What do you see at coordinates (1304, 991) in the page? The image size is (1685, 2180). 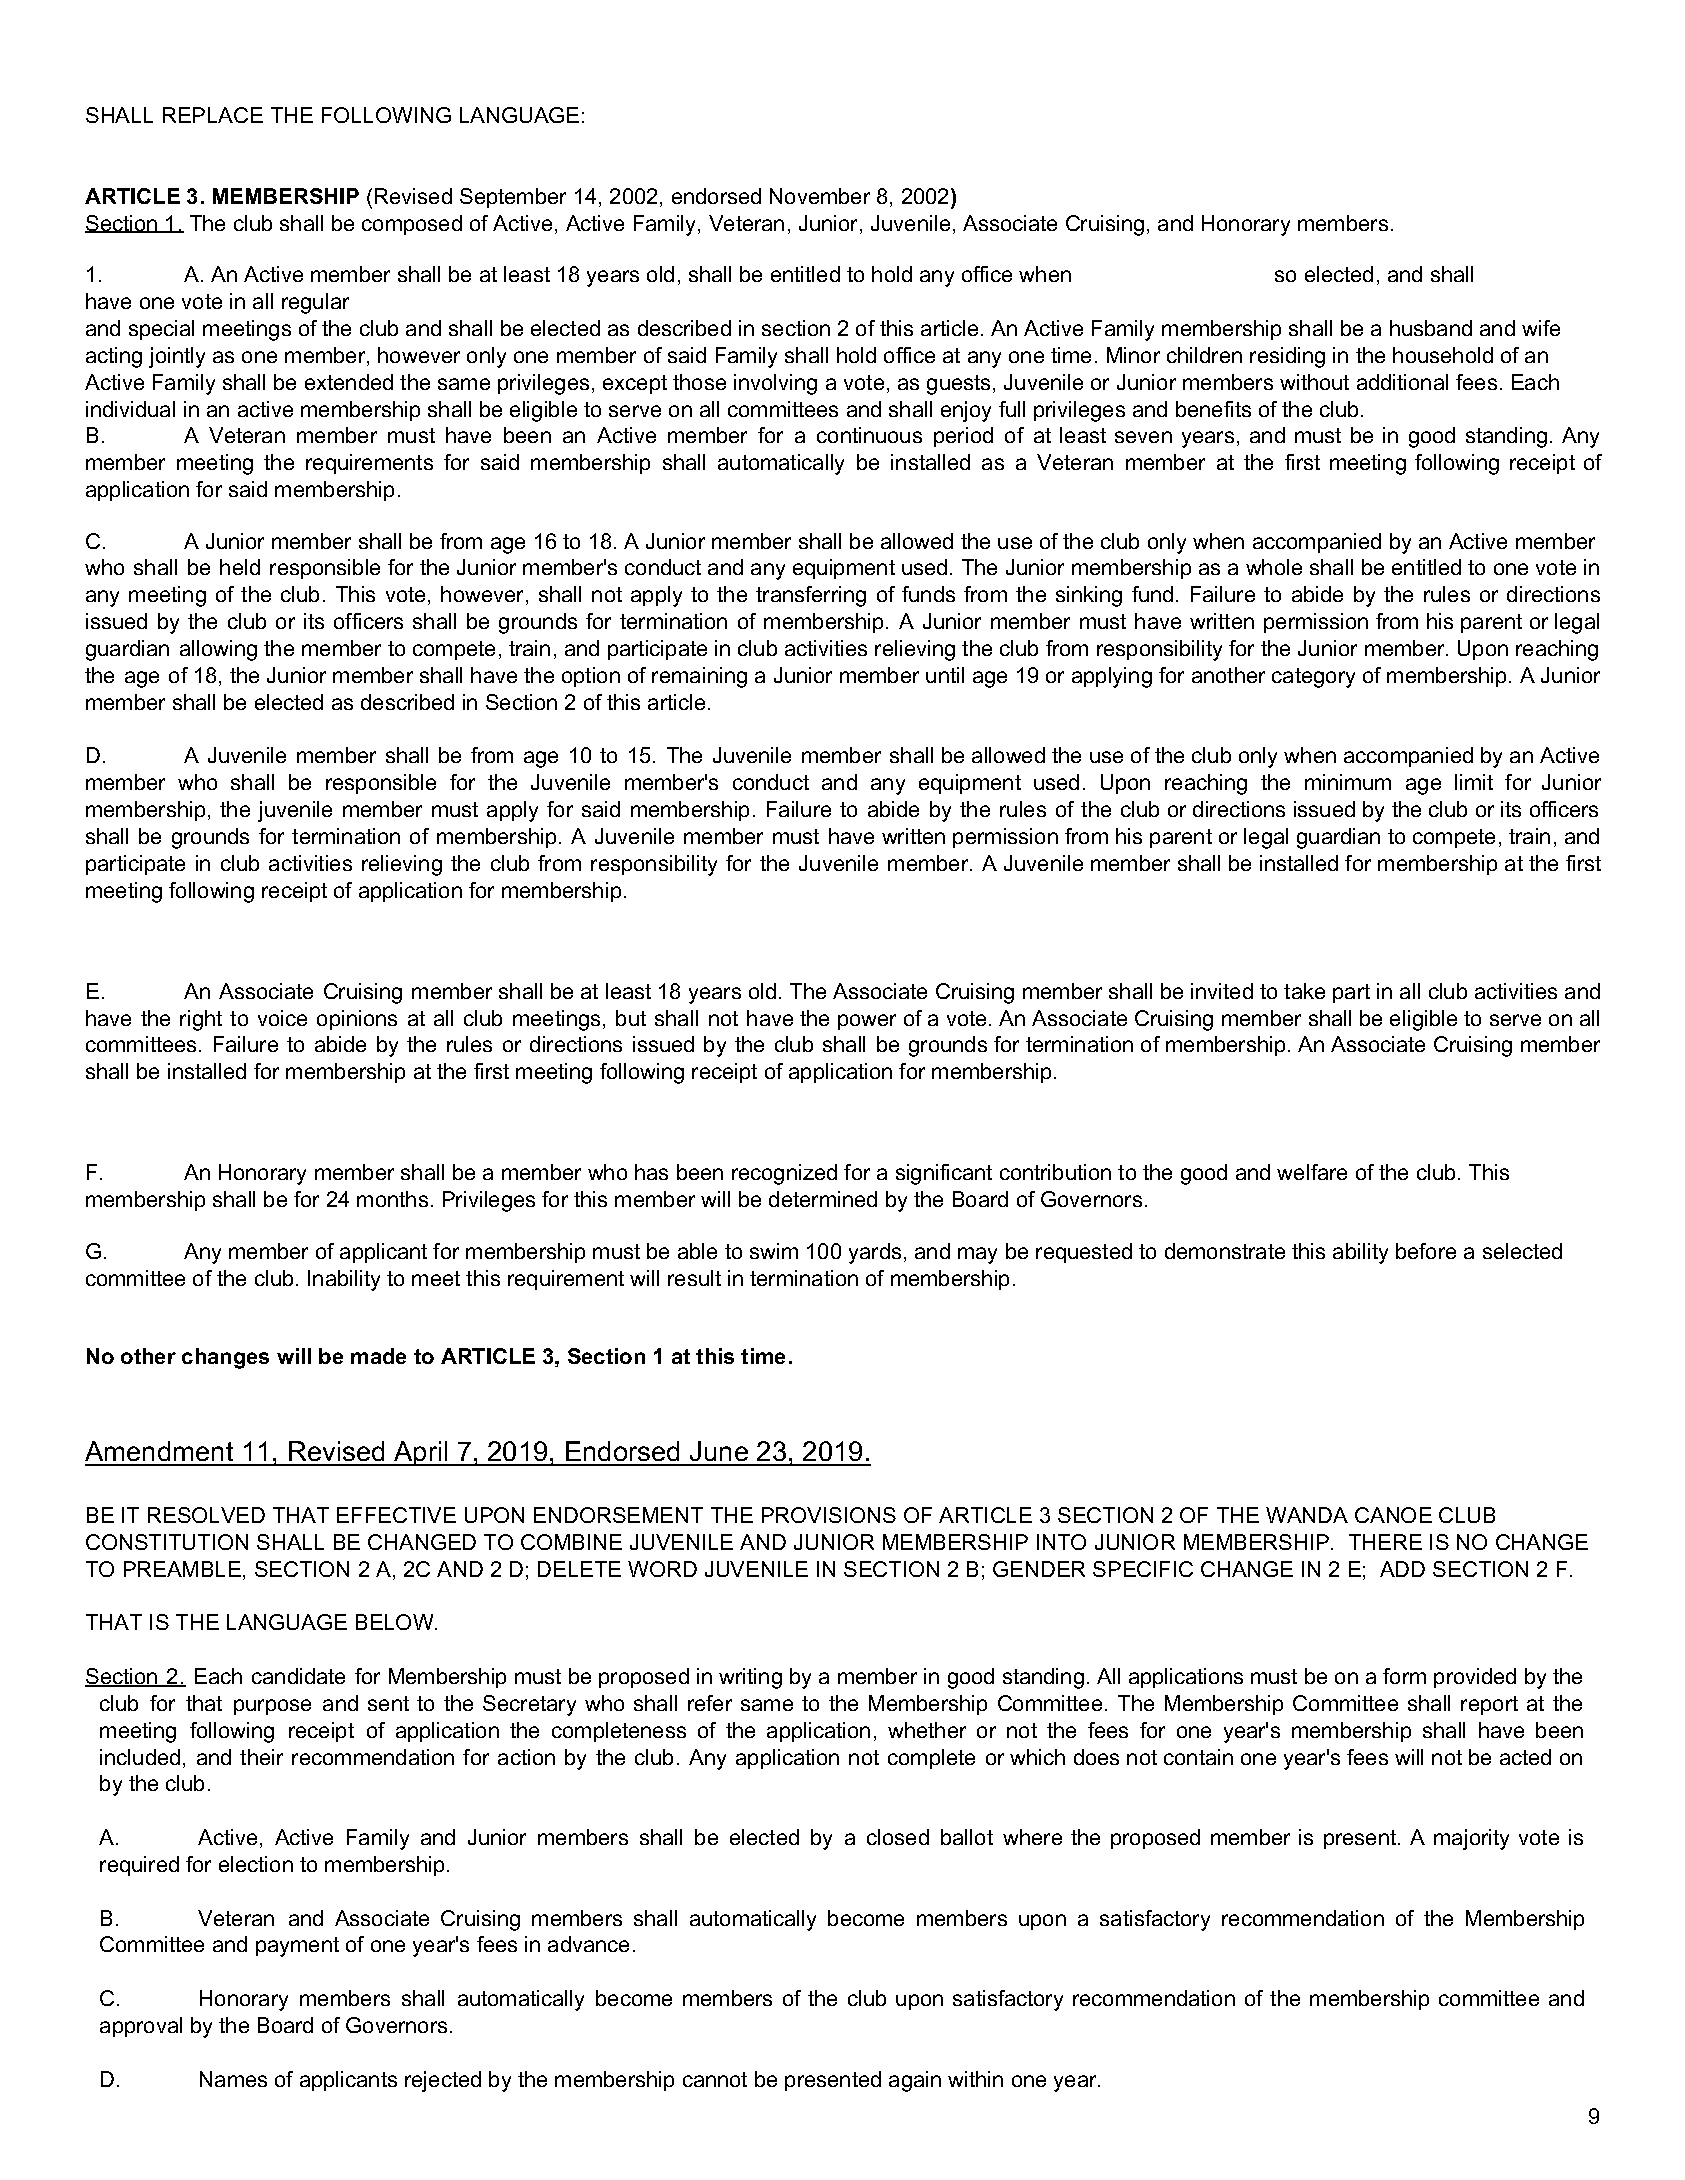 I see `take` at bounding box center [1304, 991].
